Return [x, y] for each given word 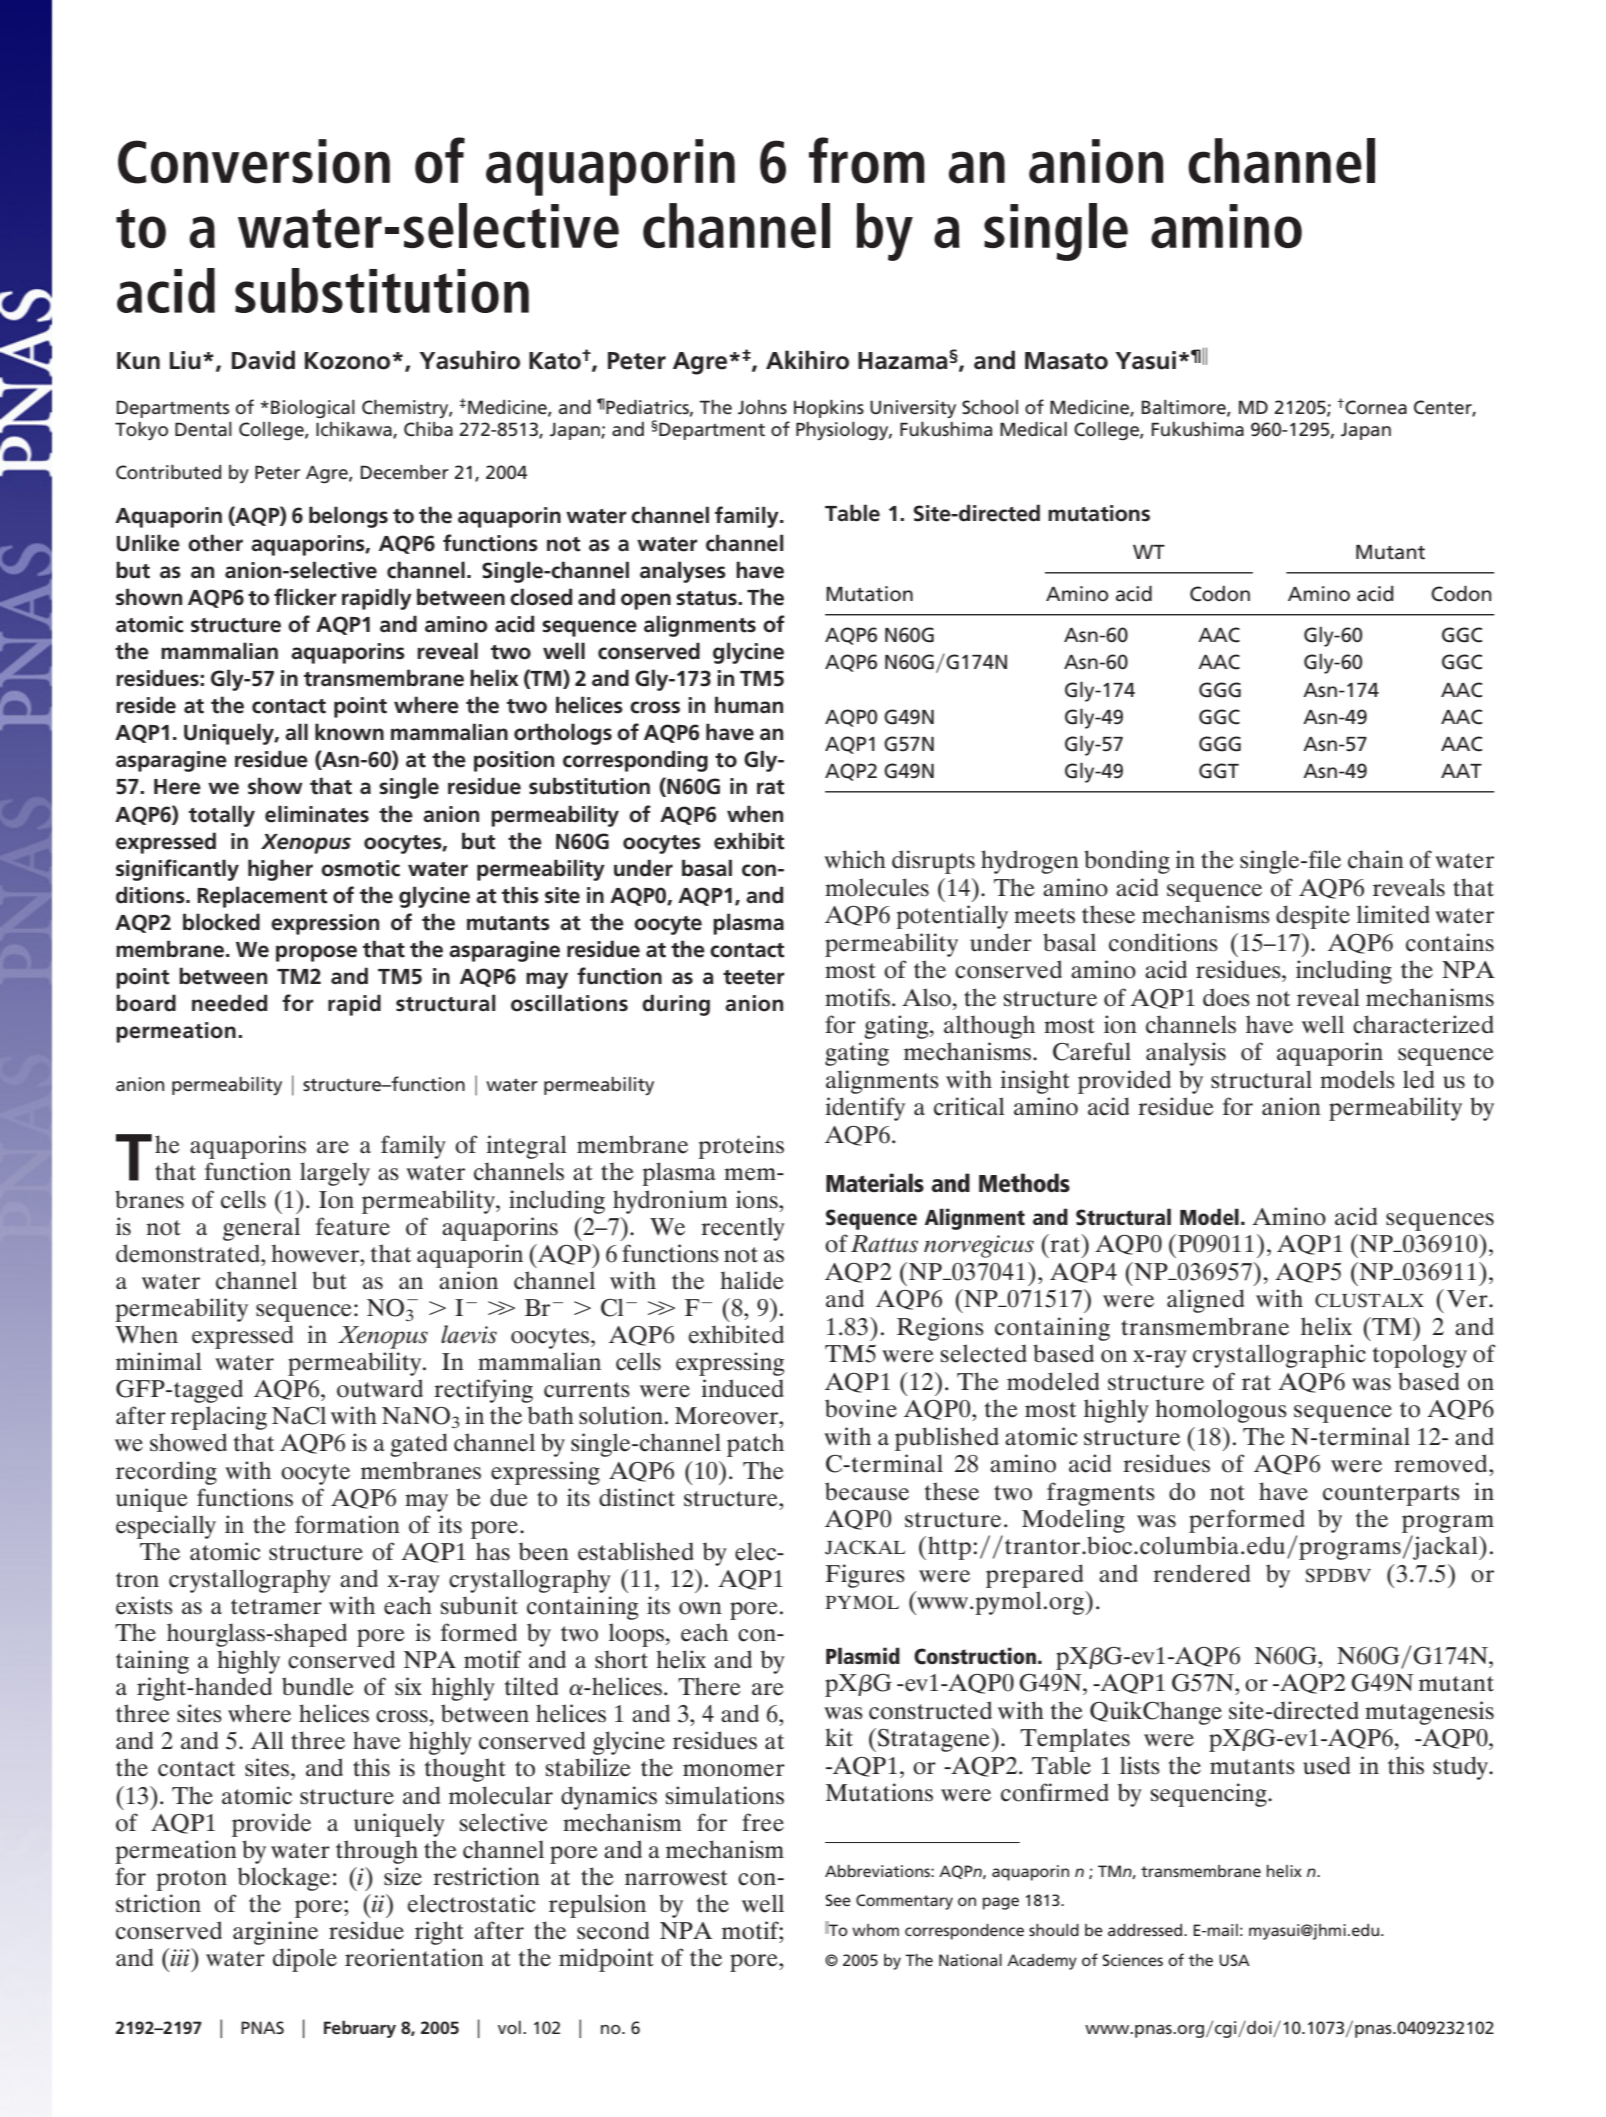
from [866, 160]
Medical [1033, 429]
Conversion [254, 161]
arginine [275, 1933]
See [838, 1900]
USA [1234, 1960]
